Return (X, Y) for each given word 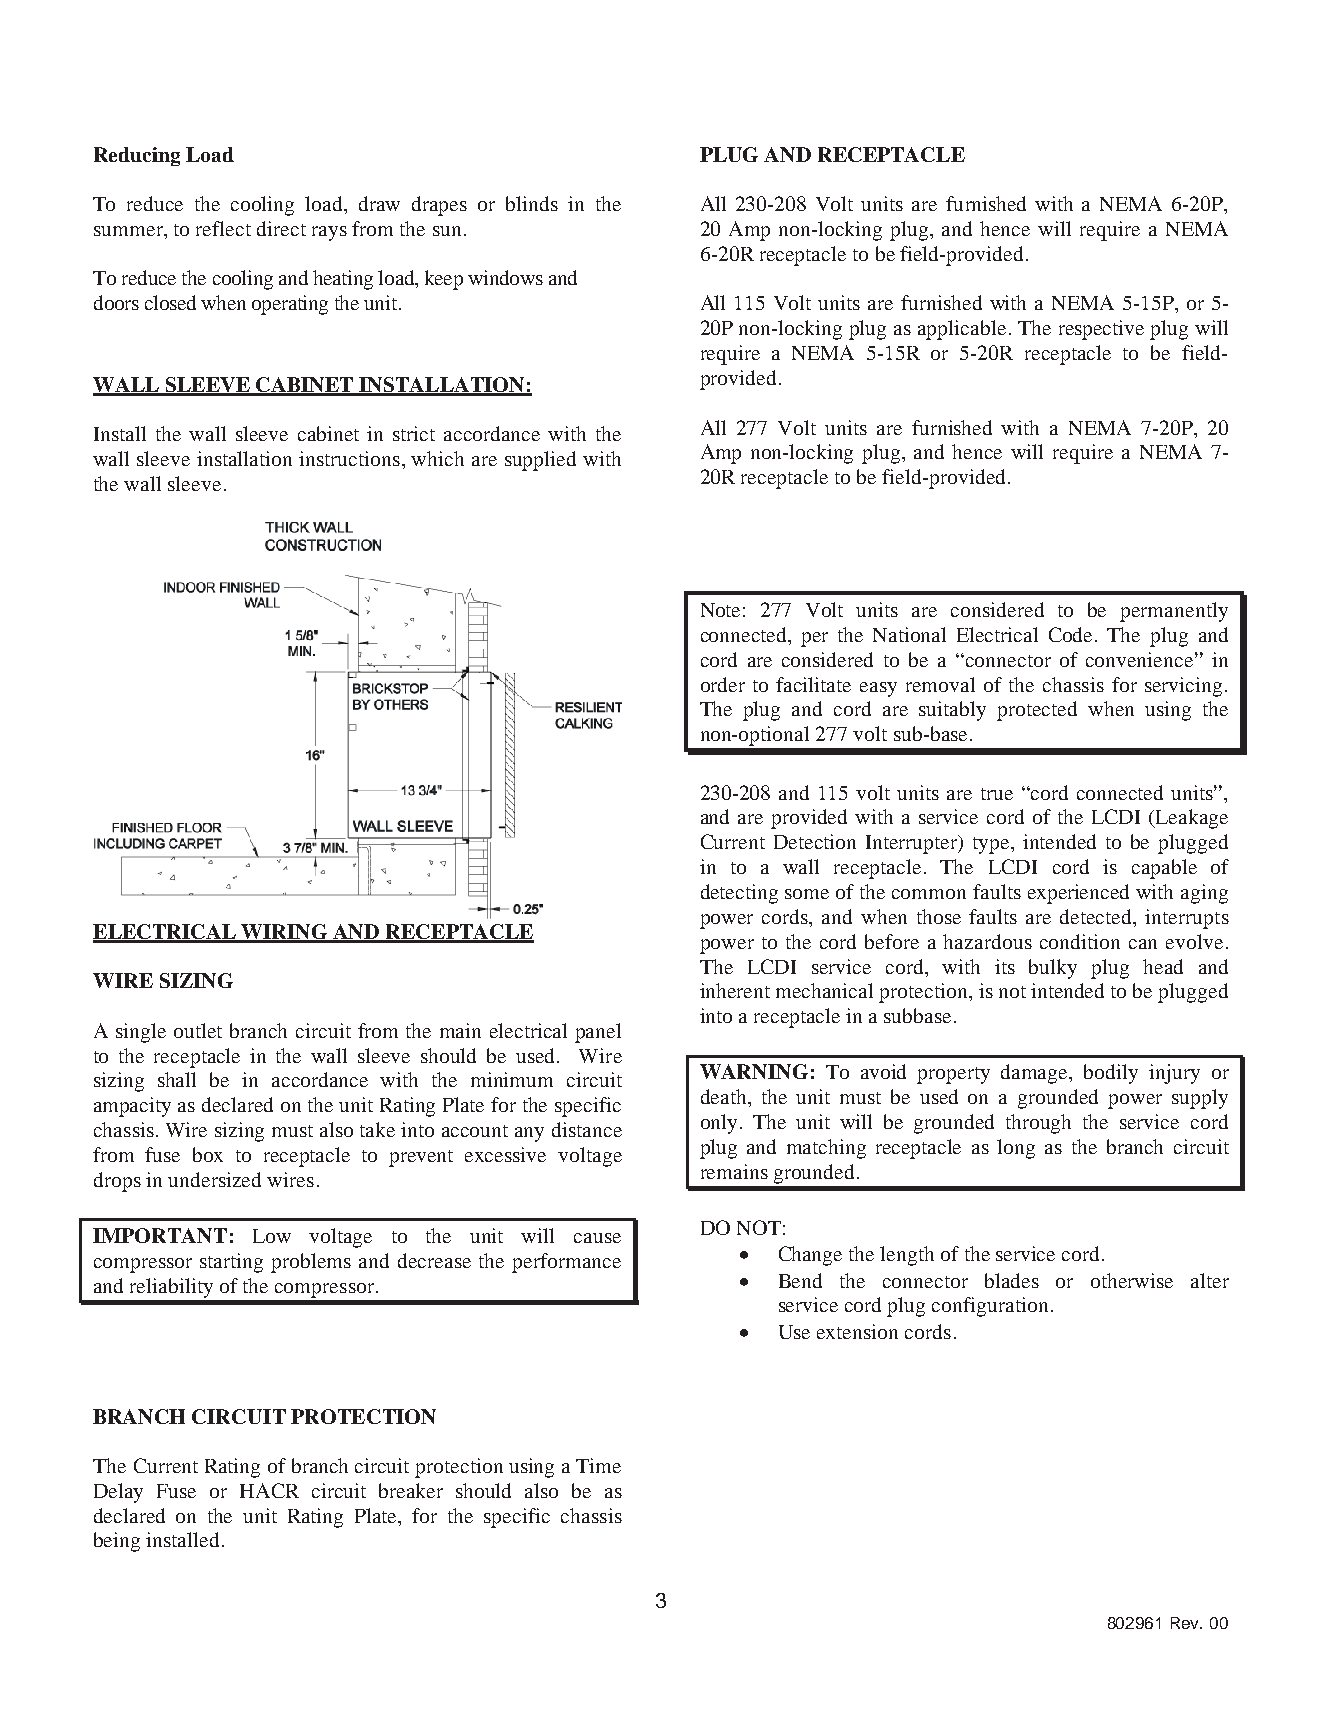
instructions (349, 458)
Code (1072, 634)
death (725, 1096)
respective (1101, 330)
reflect (223, 228)
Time (598, 1465)
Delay (118, 1493)
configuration (990, 1307)
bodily (1111, 1074)
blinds (532, 203)
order (723, 684)
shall (177, 1079)
